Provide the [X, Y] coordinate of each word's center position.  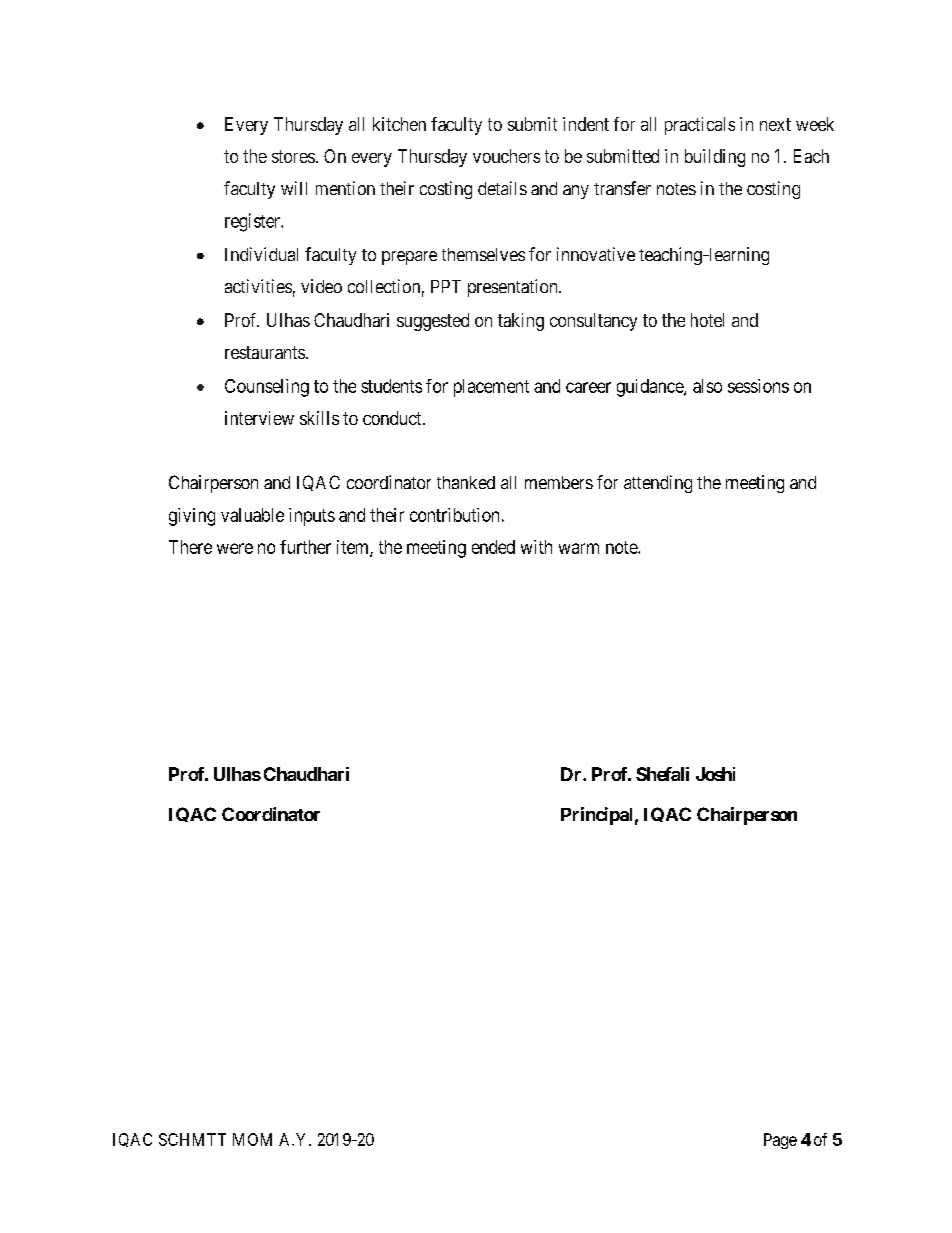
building [715, 158]
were [235, 548]
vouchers [506, 156]
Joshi [715, 774]
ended [493, 547]
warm [579, 548]
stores [293, 156]
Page [780, 1141]
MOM [252, 1139]
